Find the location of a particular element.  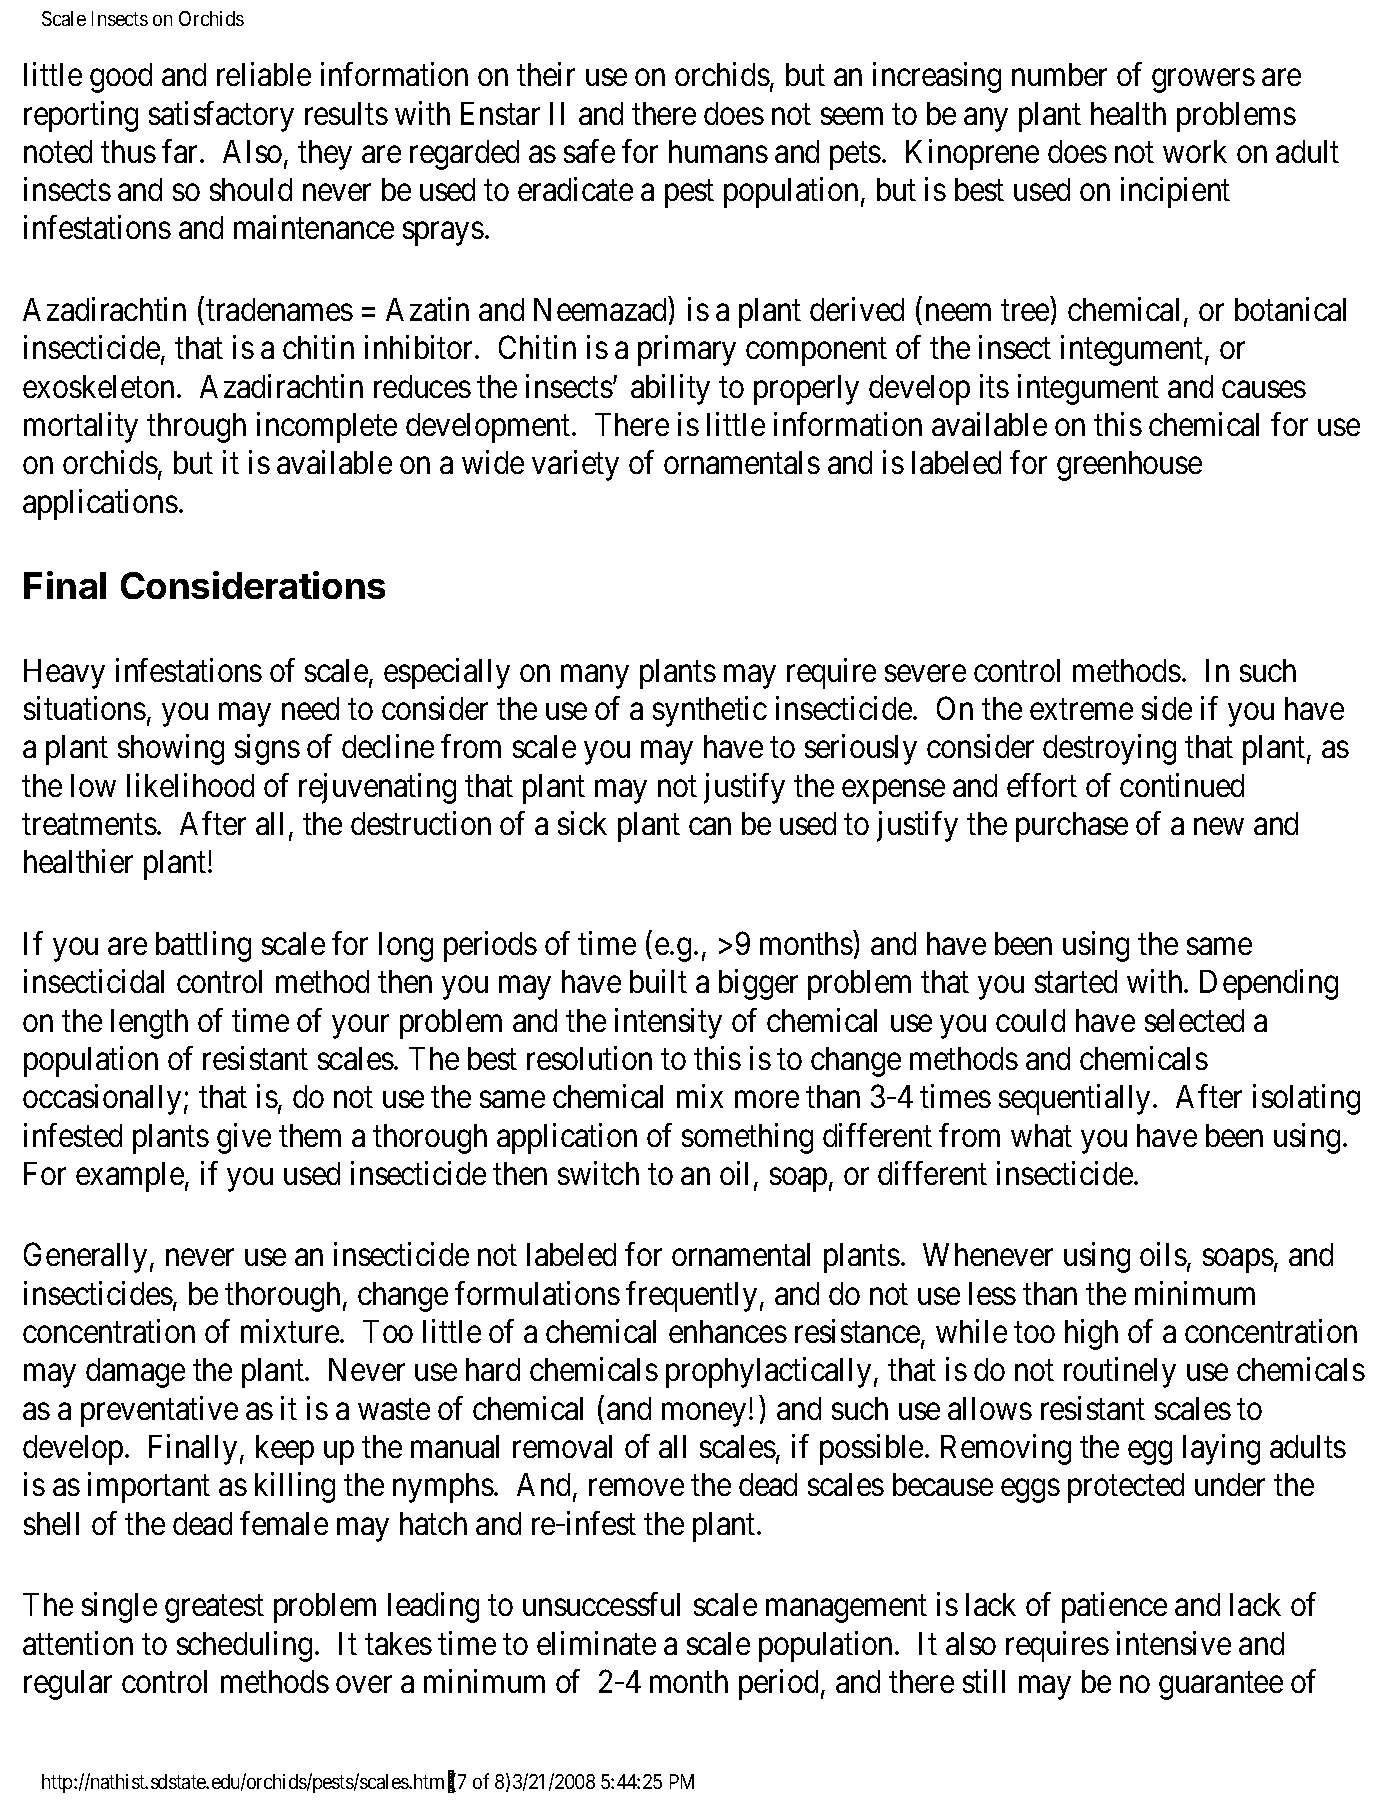

scheduling is located at coordinates (244, 1646).
